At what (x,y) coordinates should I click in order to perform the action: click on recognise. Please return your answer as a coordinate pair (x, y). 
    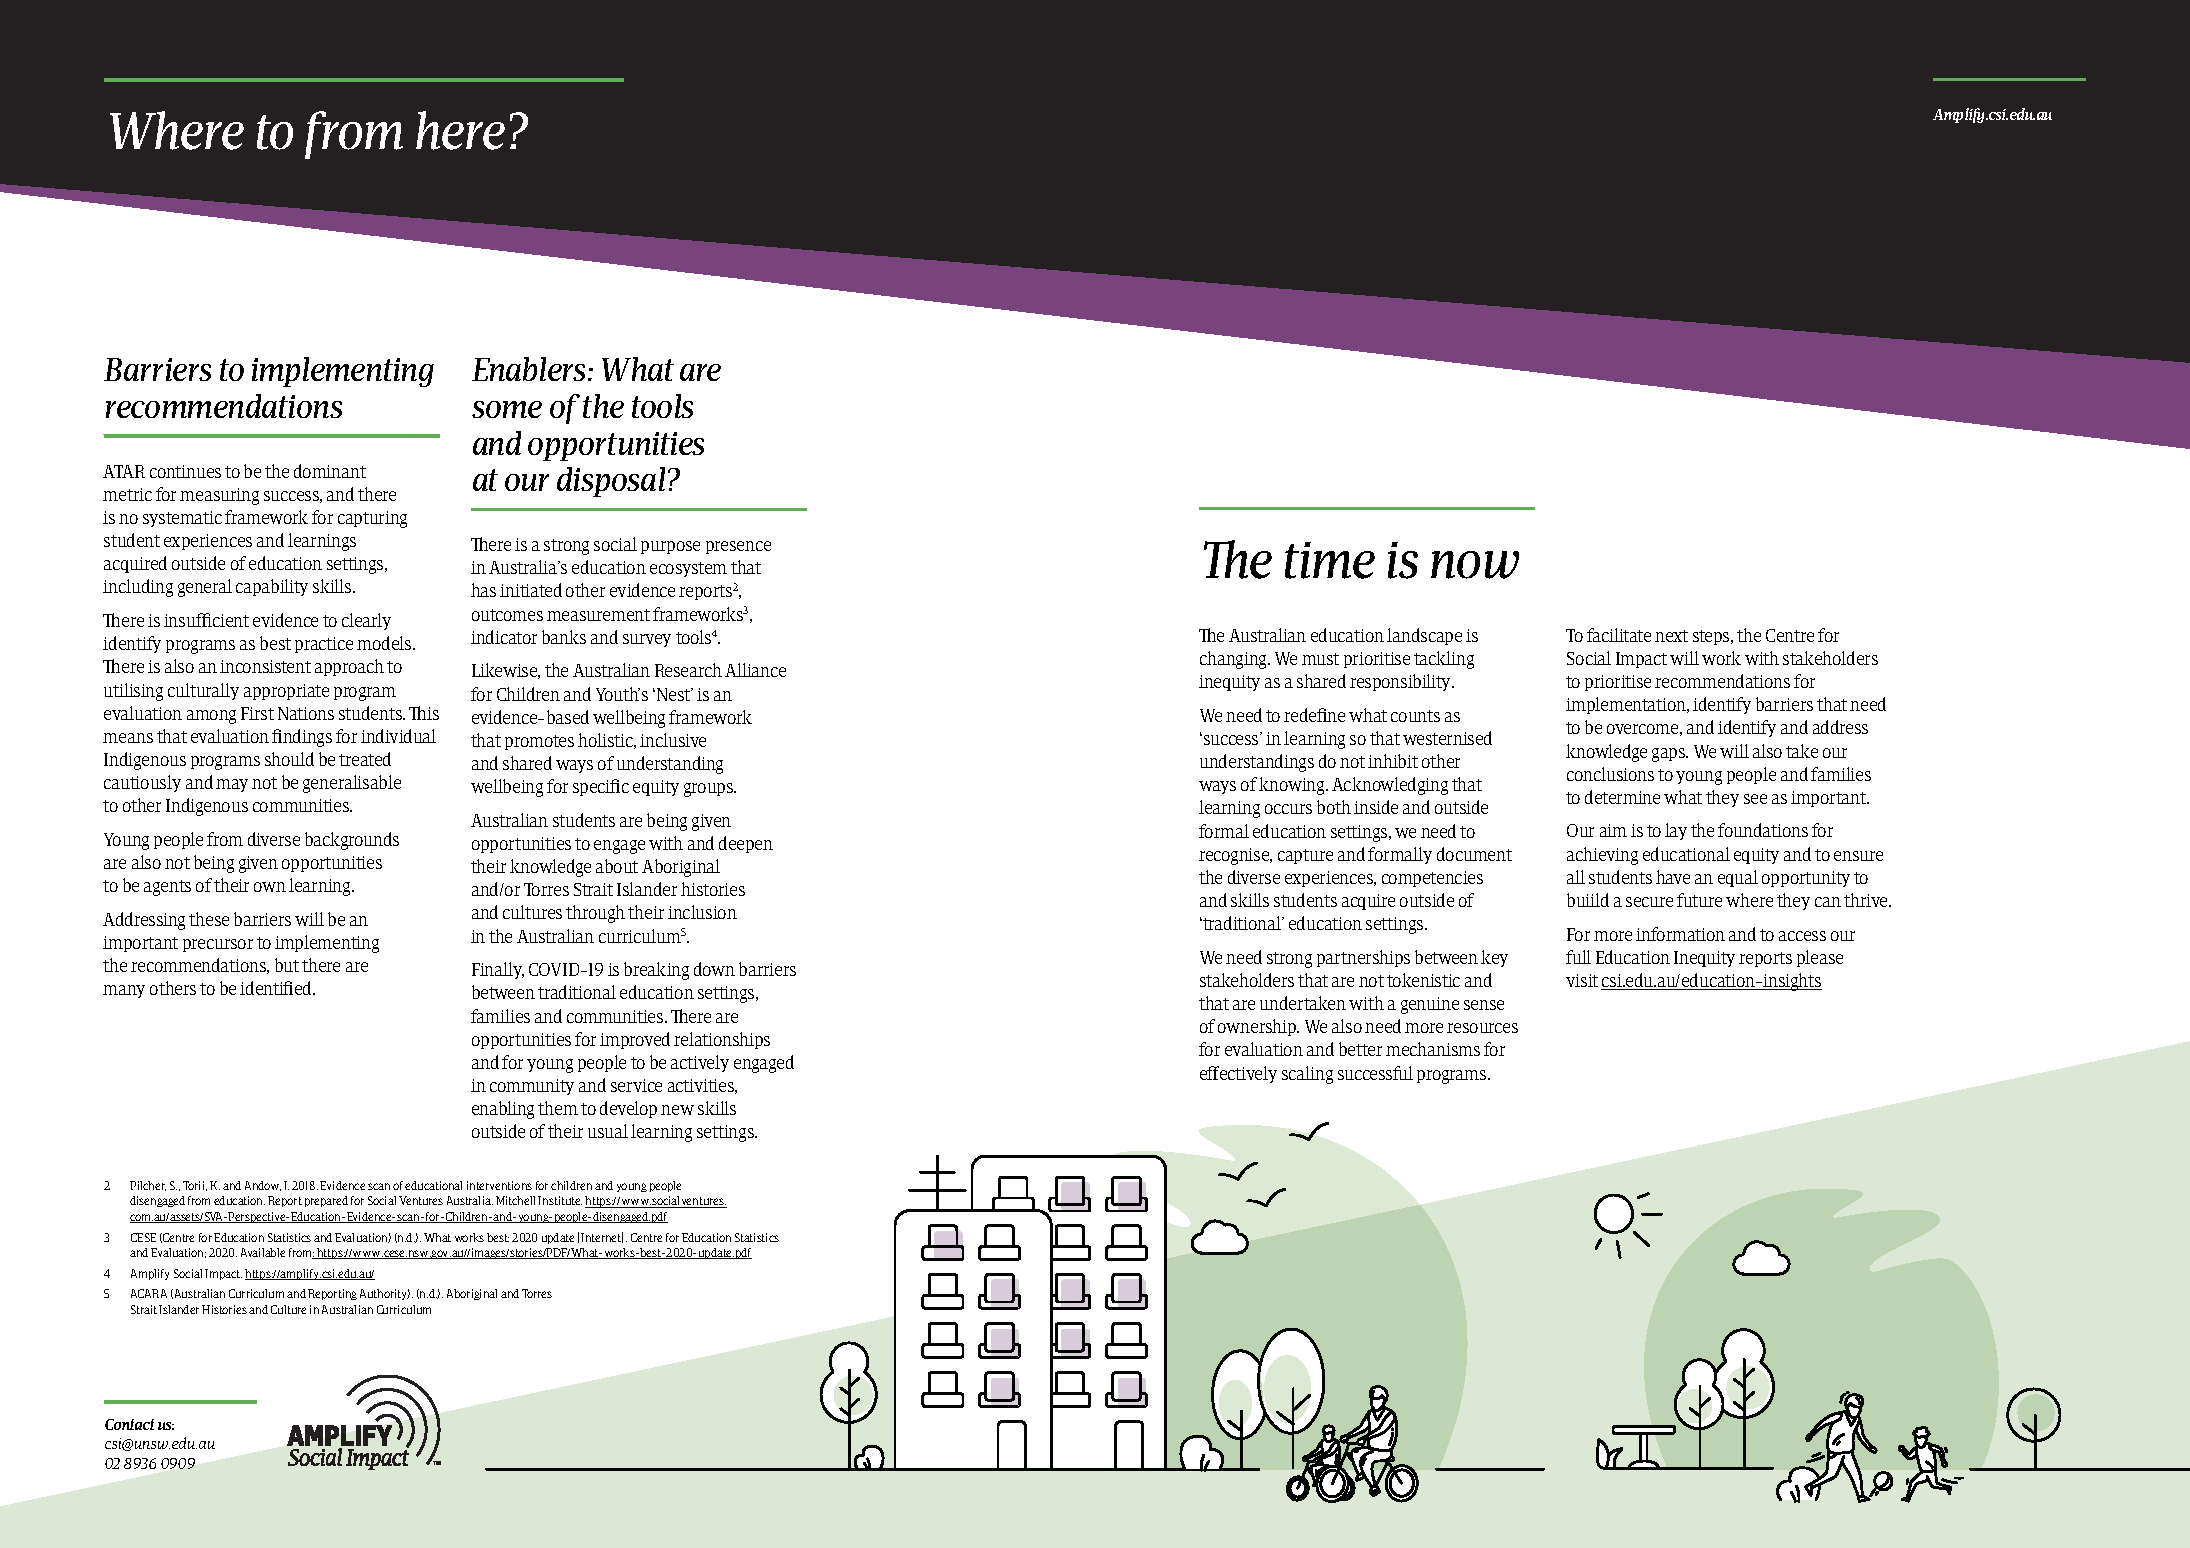
    Looking at the image, I should click on (1235, 856).
